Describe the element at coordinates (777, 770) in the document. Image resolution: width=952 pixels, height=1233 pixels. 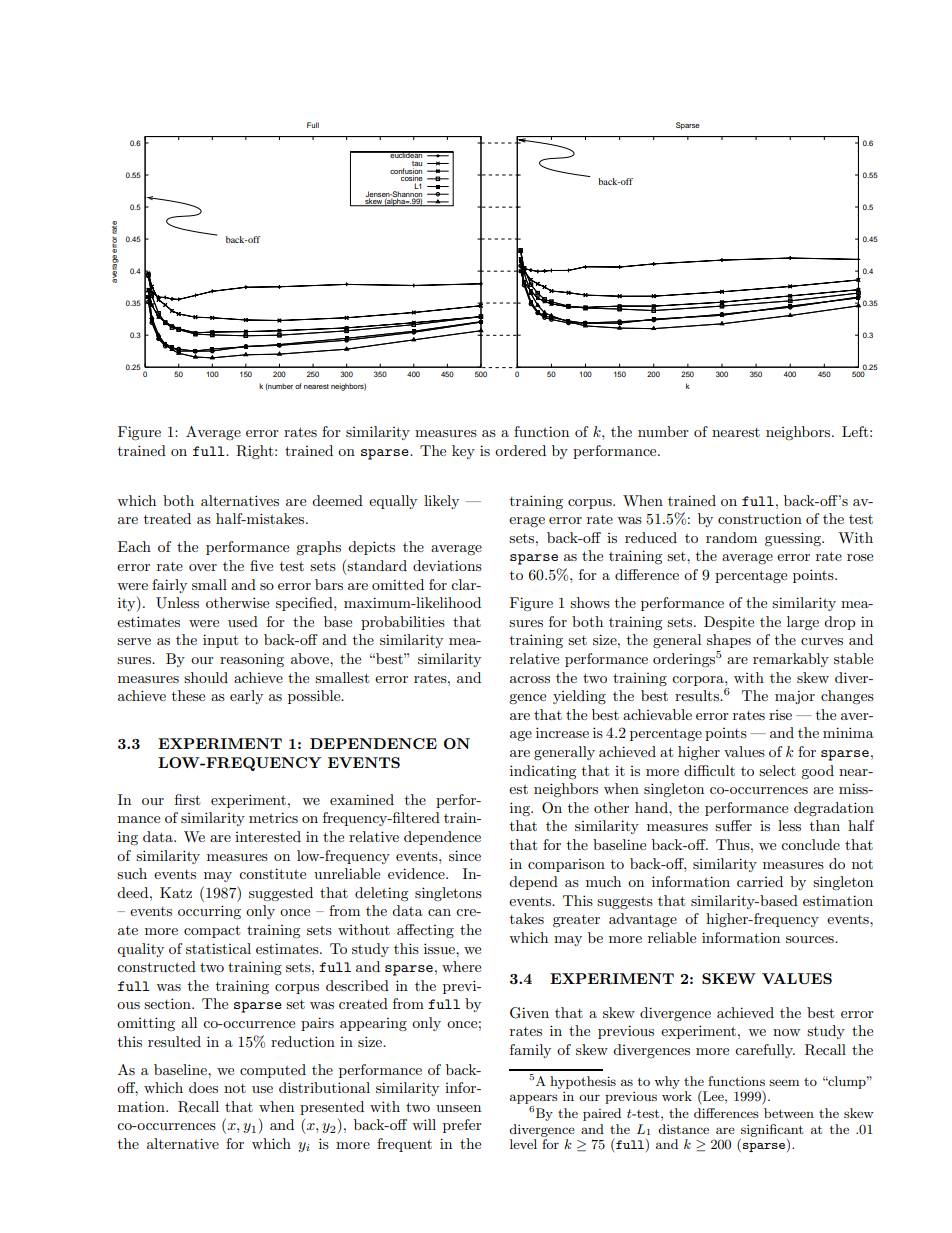
I see `select` at that location.
